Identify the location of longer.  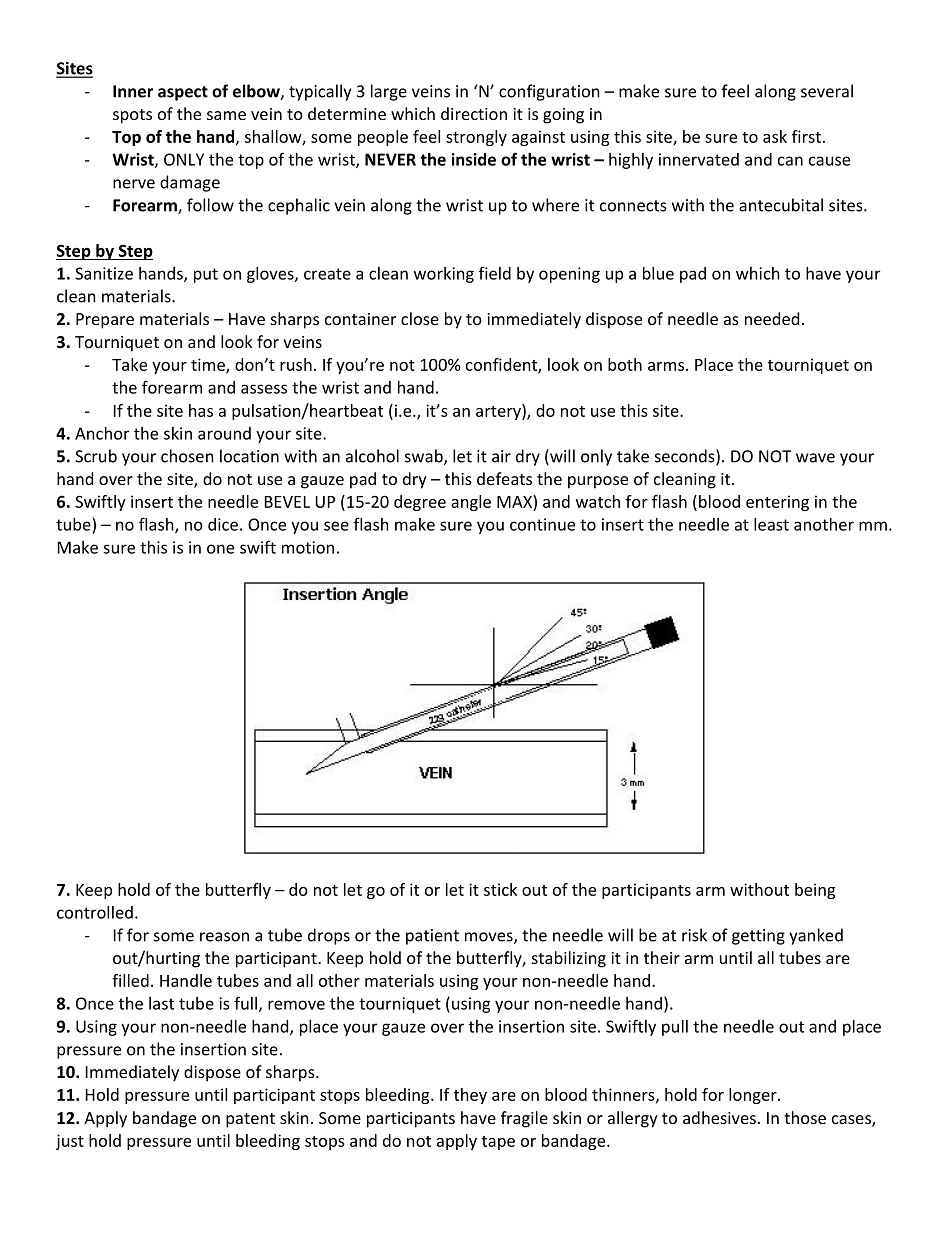
(754, 1096).
